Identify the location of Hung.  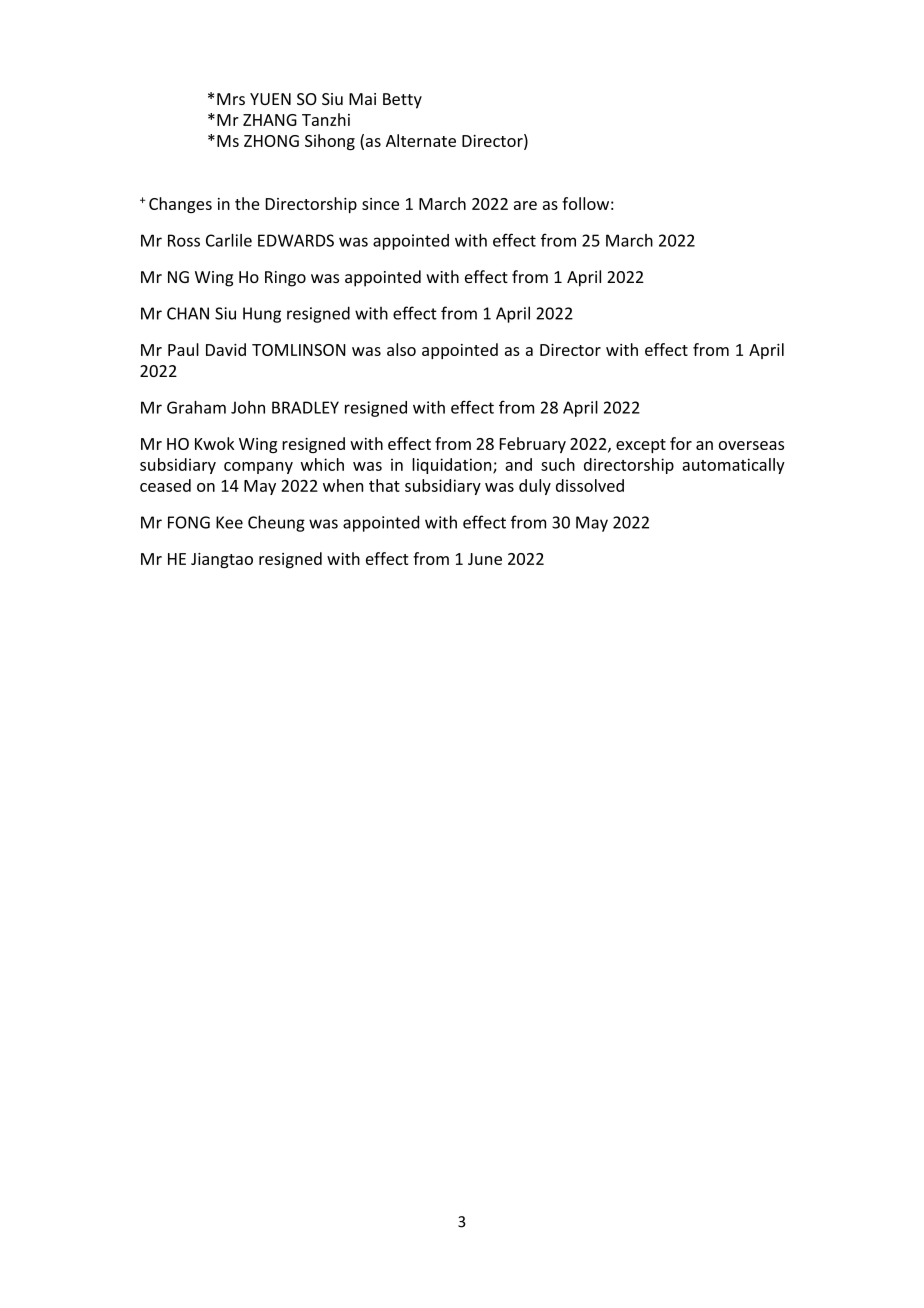
(262, 315).
